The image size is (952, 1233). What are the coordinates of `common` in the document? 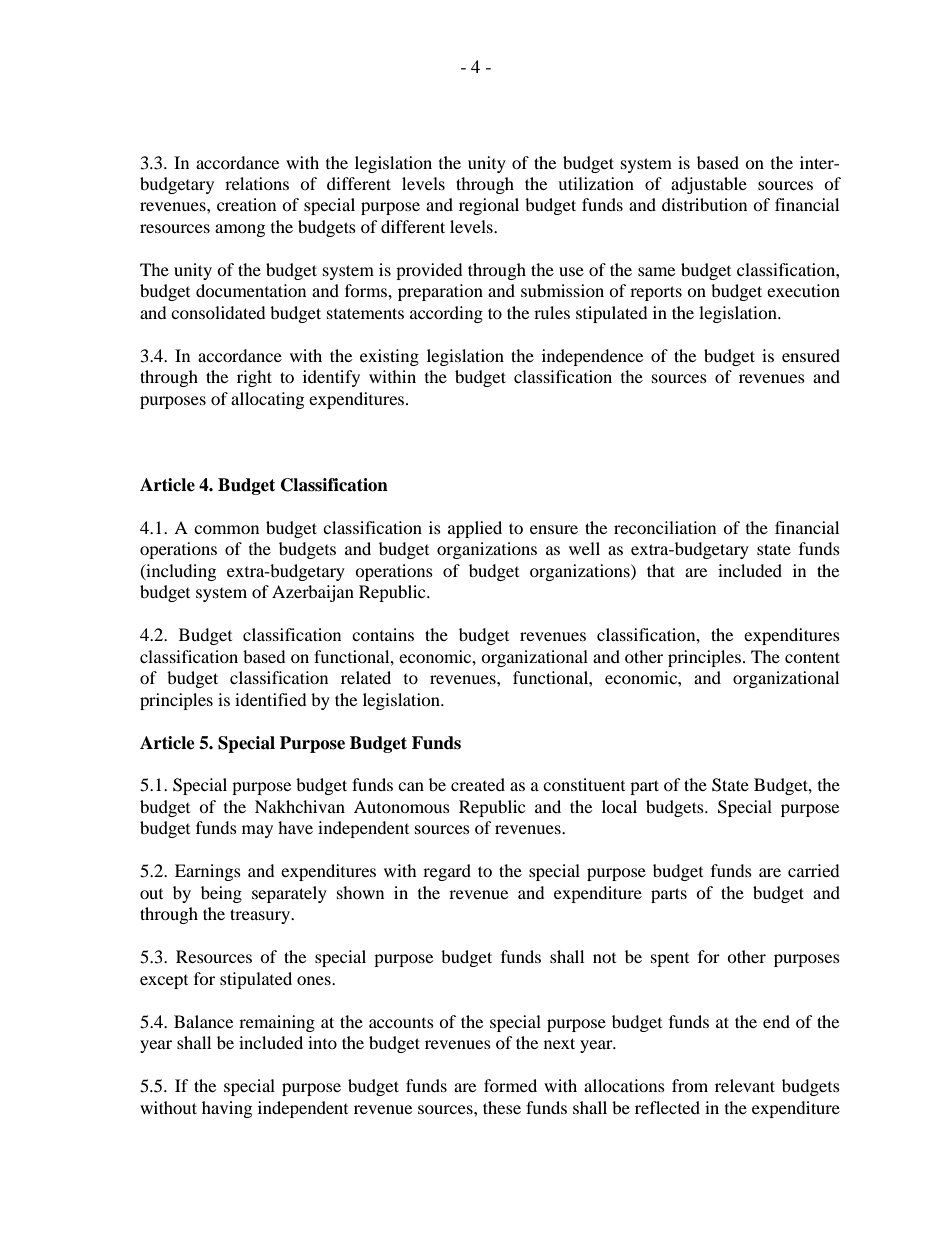 It's located at (226, 529).
